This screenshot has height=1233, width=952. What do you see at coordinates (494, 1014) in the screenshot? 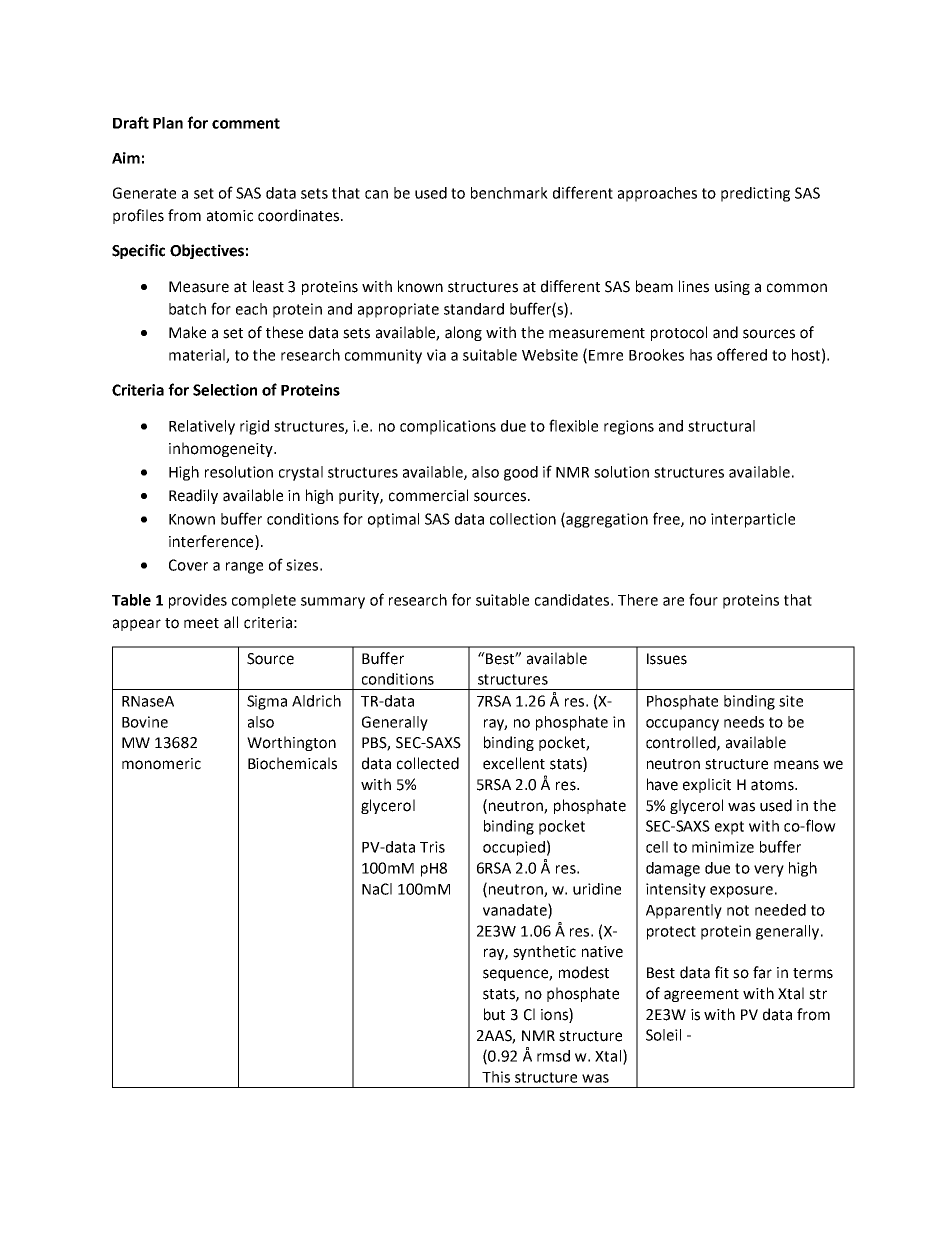
I see `but` at bounding box center [494, 1014].
